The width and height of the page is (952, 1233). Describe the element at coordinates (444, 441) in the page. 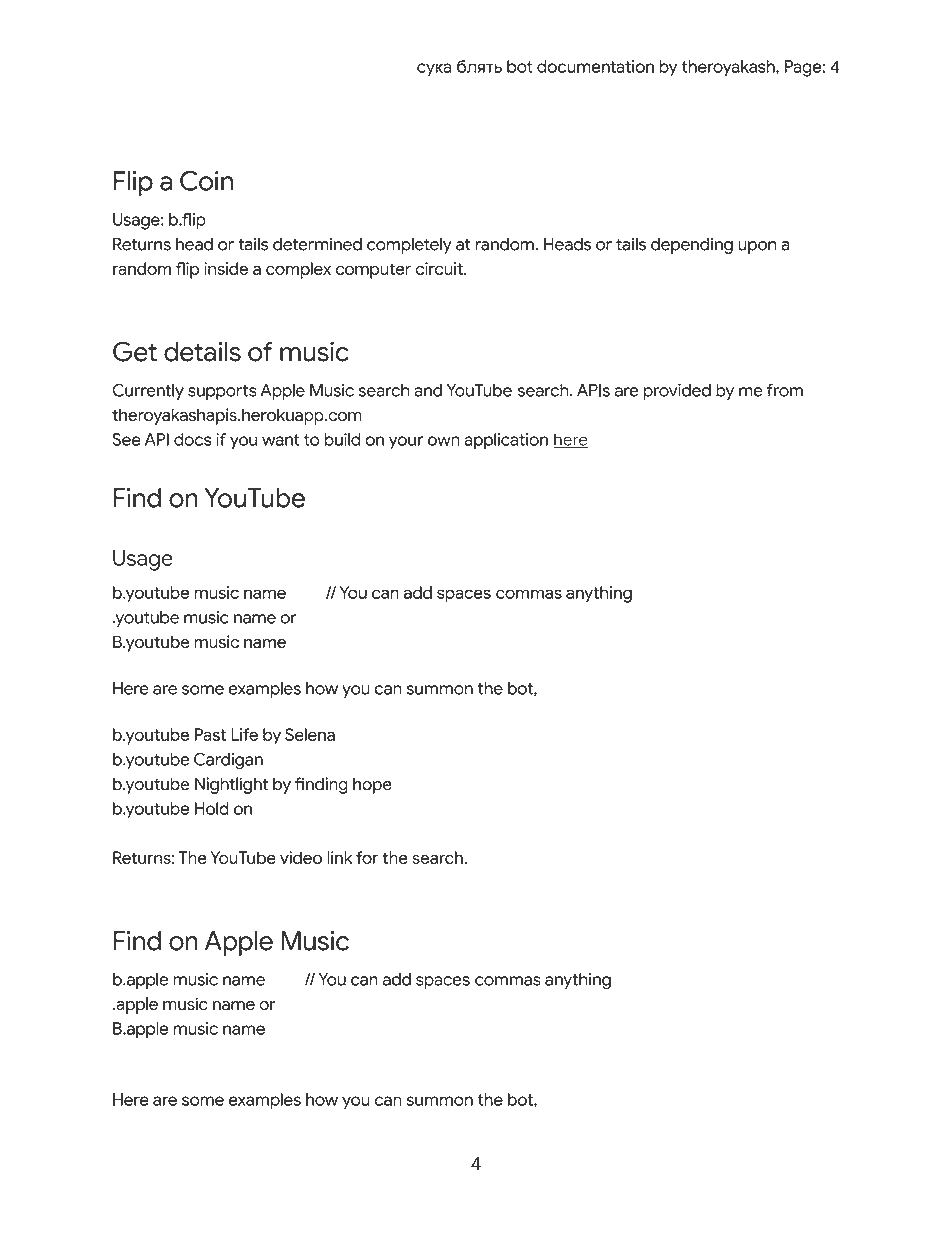

I see `own` at that location.
